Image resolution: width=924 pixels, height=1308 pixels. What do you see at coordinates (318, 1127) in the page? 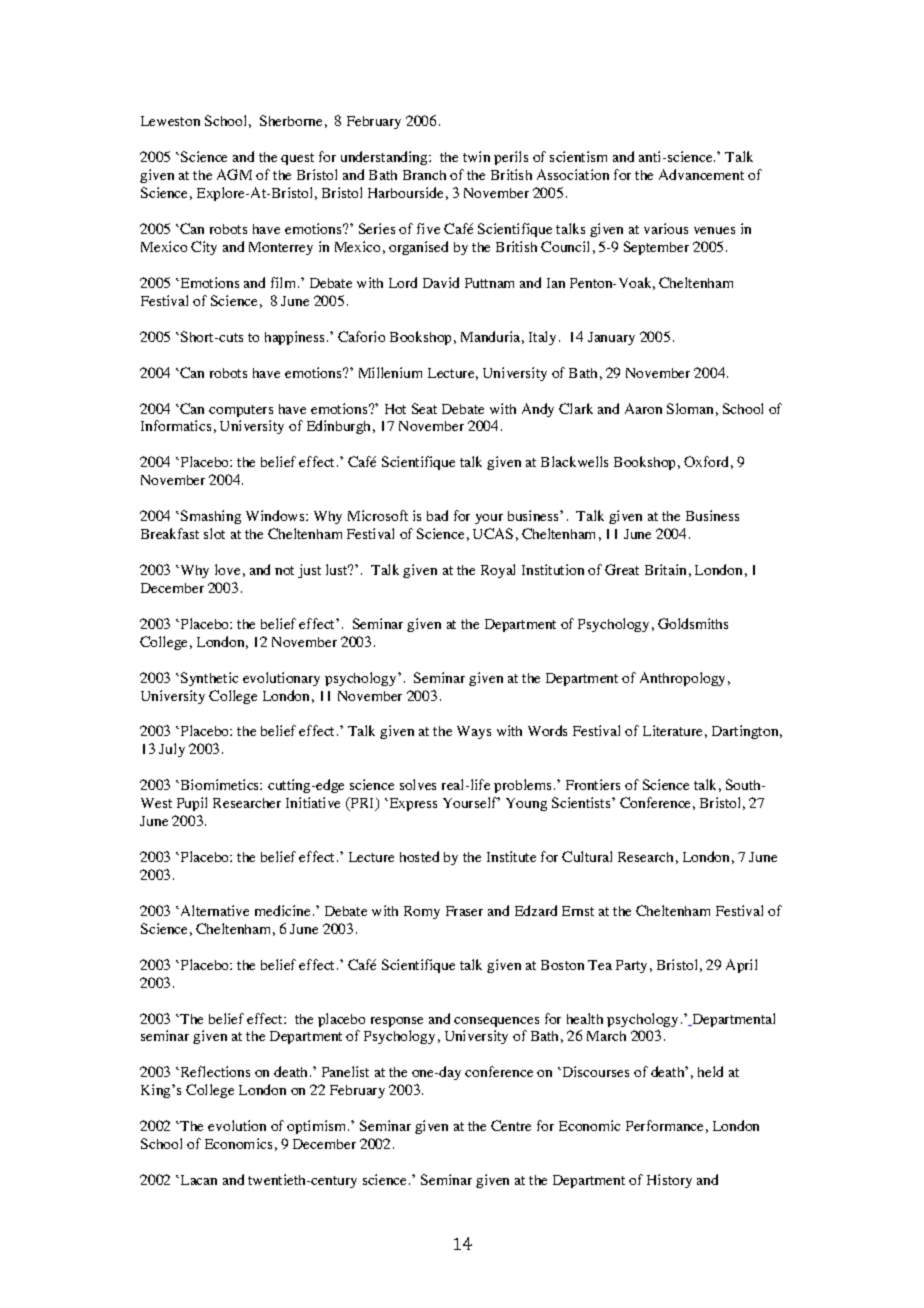
I see `optimism` at bounding box center [318, 1127].
